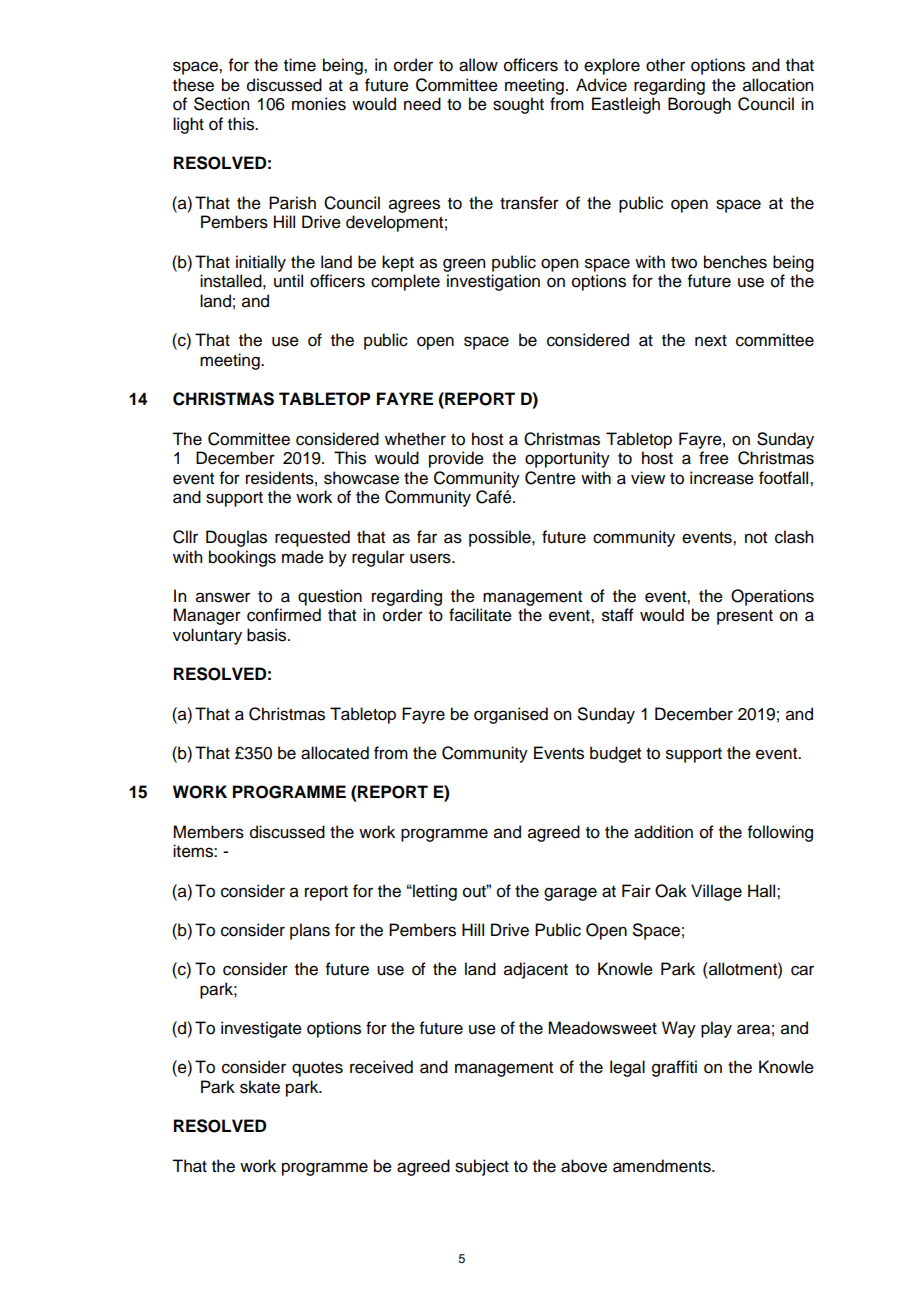 This document has height=1308, width=924. Describe the element at coordinates (221, 104) in the document. I see `Section` at that location.
